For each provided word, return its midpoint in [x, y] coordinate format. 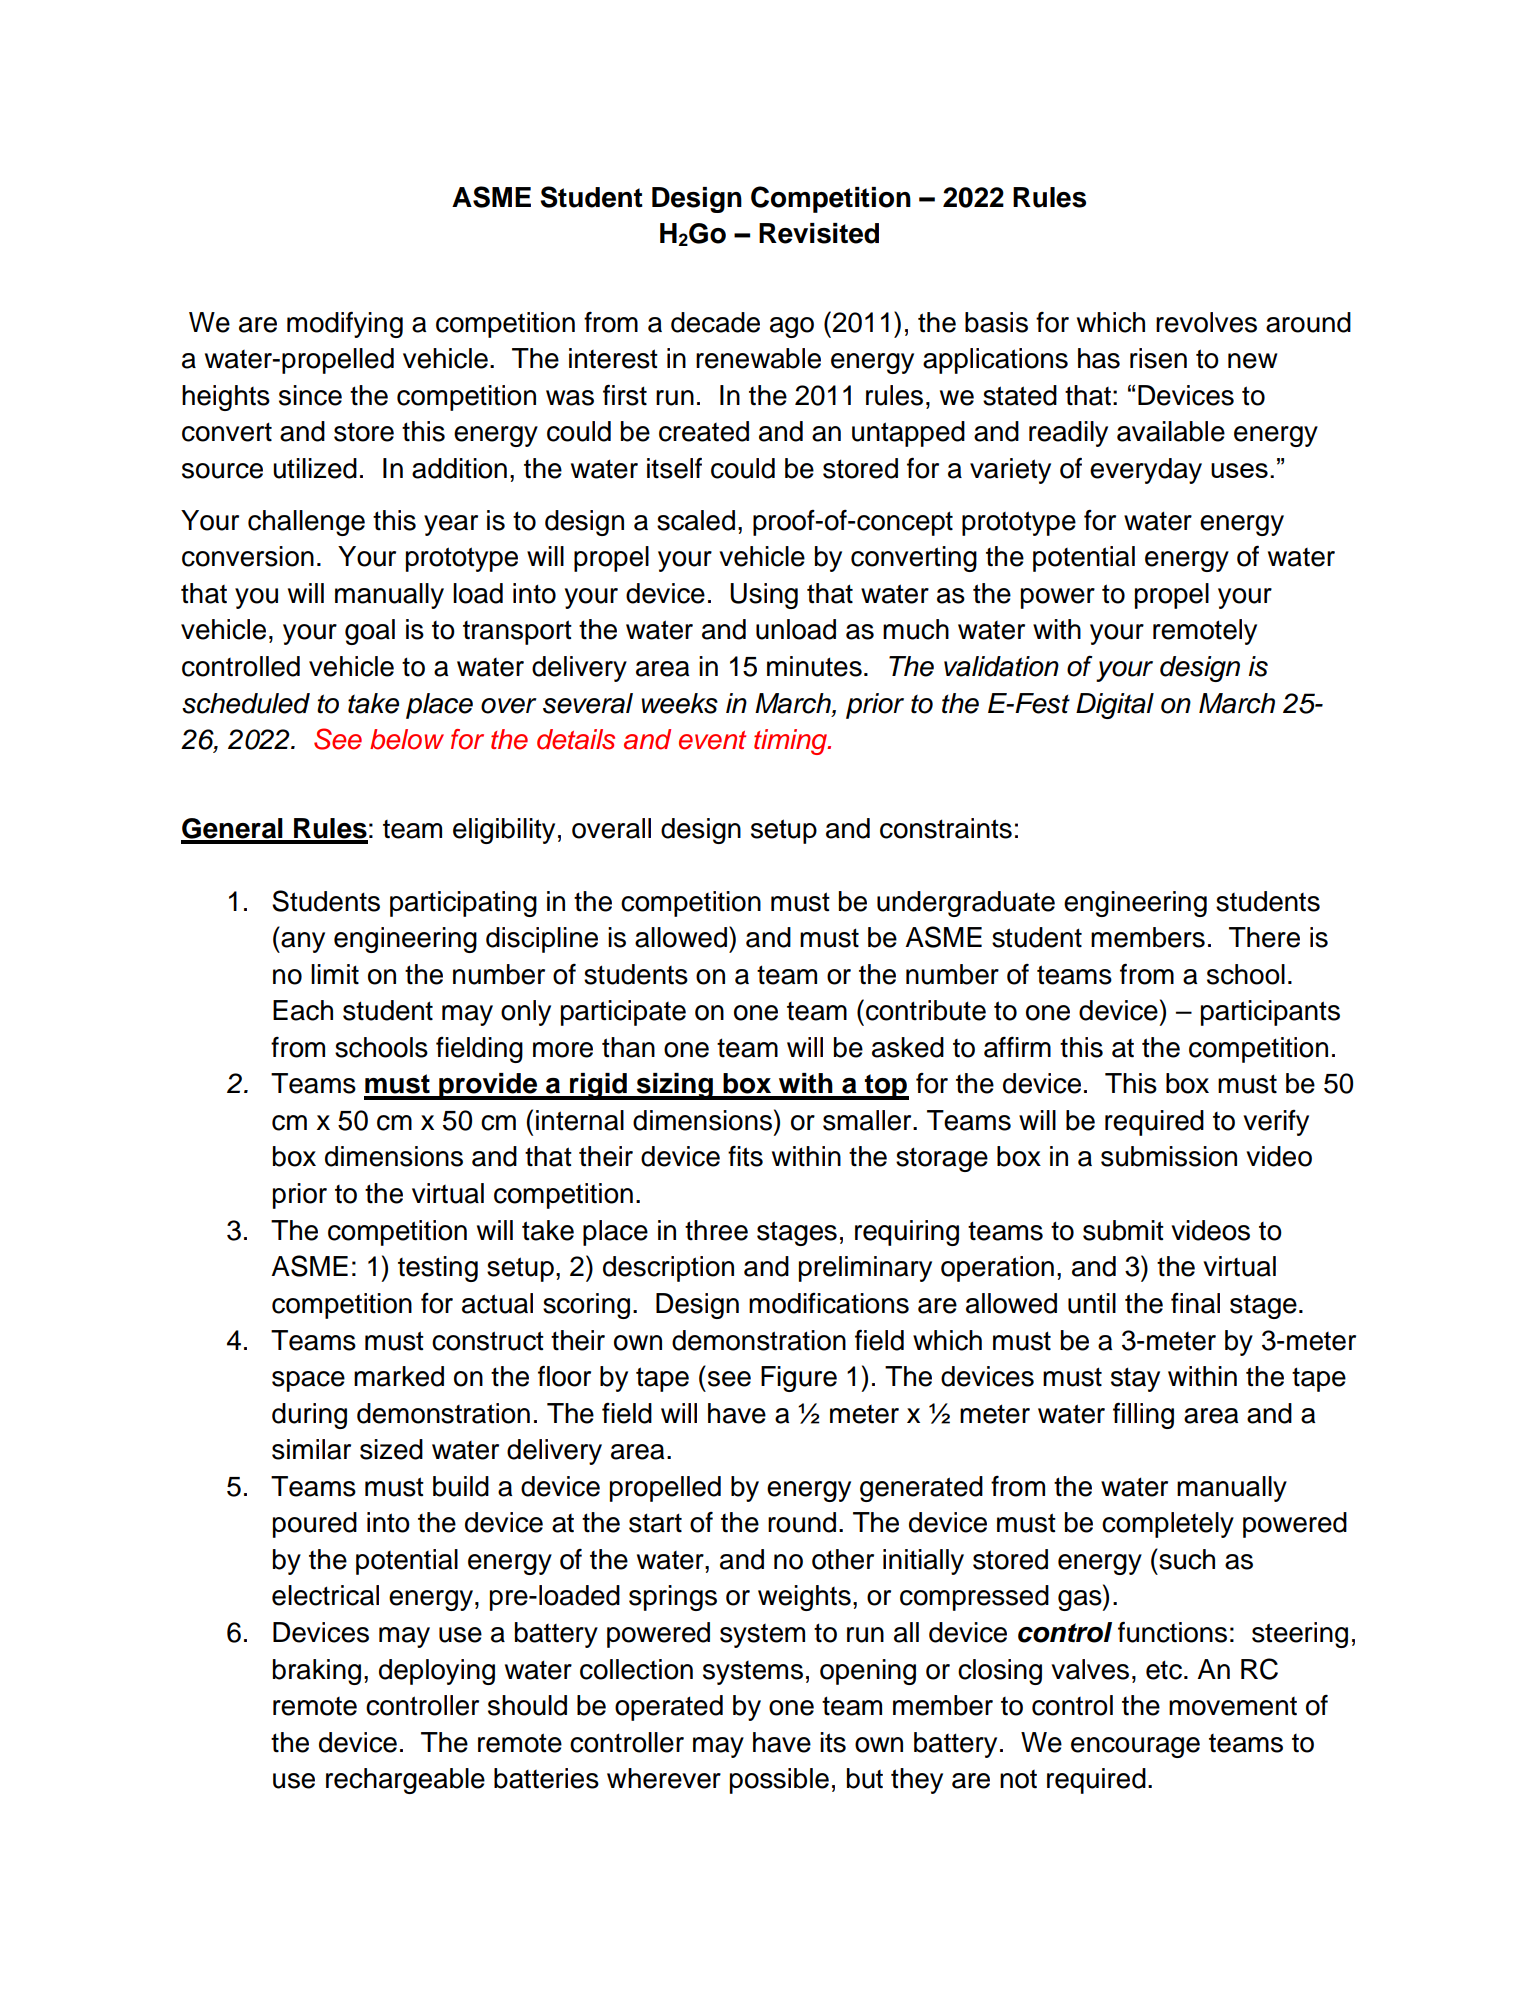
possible [779, 1781]
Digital [1115, 706]
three [716, 1230]
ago [792, 327]
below [407, 739]
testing [438, 1269]
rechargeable [405, 1781]
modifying [345, 324]
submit [1123, 1230]
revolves [1206, 322]
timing [792, 742]
